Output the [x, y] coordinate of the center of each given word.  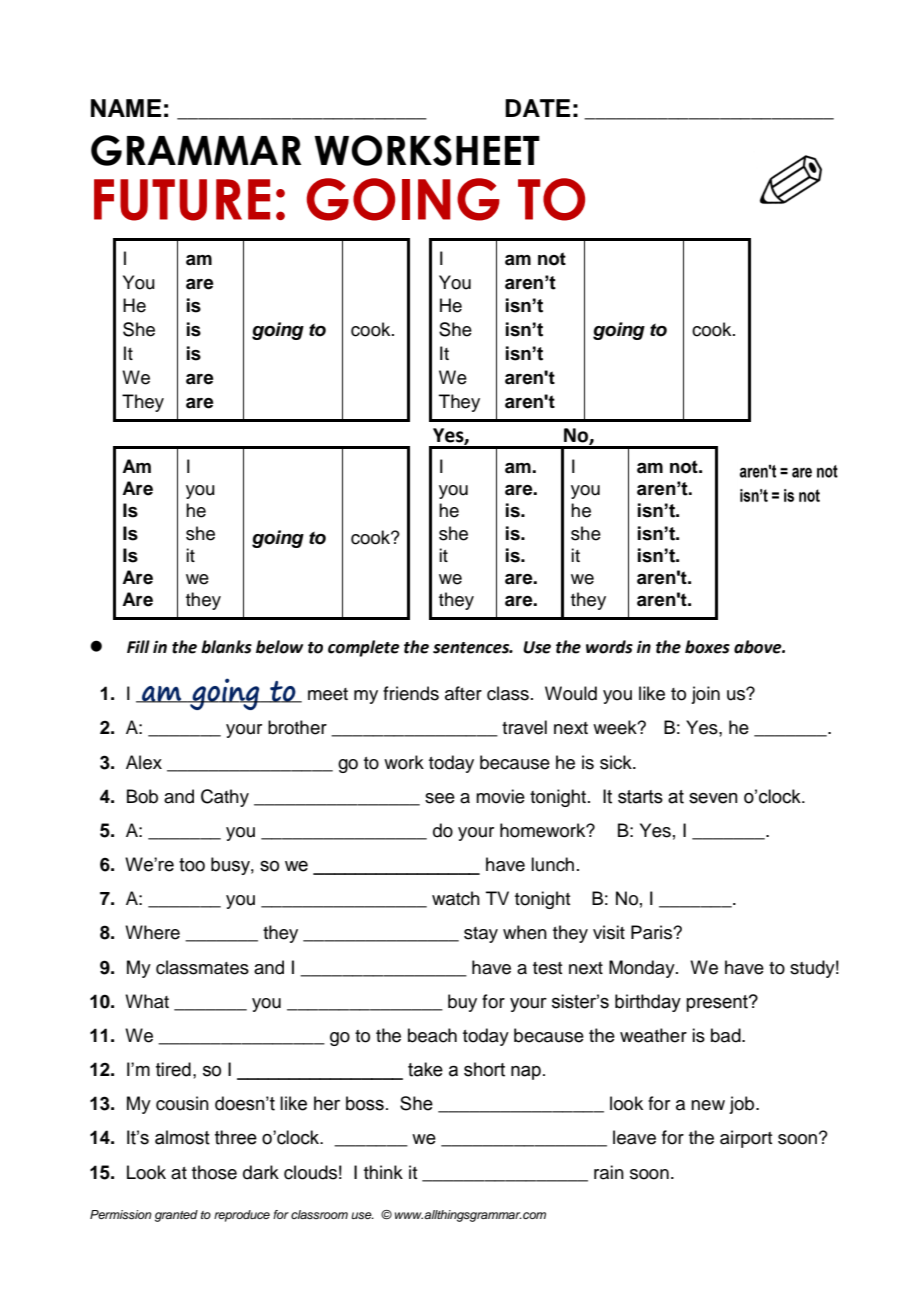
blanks [226, 647]
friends [411, 693]
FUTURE [182, 200]
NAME [126, 108]
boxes [707, 647]
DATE [537, 108]
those [214, 1172]
